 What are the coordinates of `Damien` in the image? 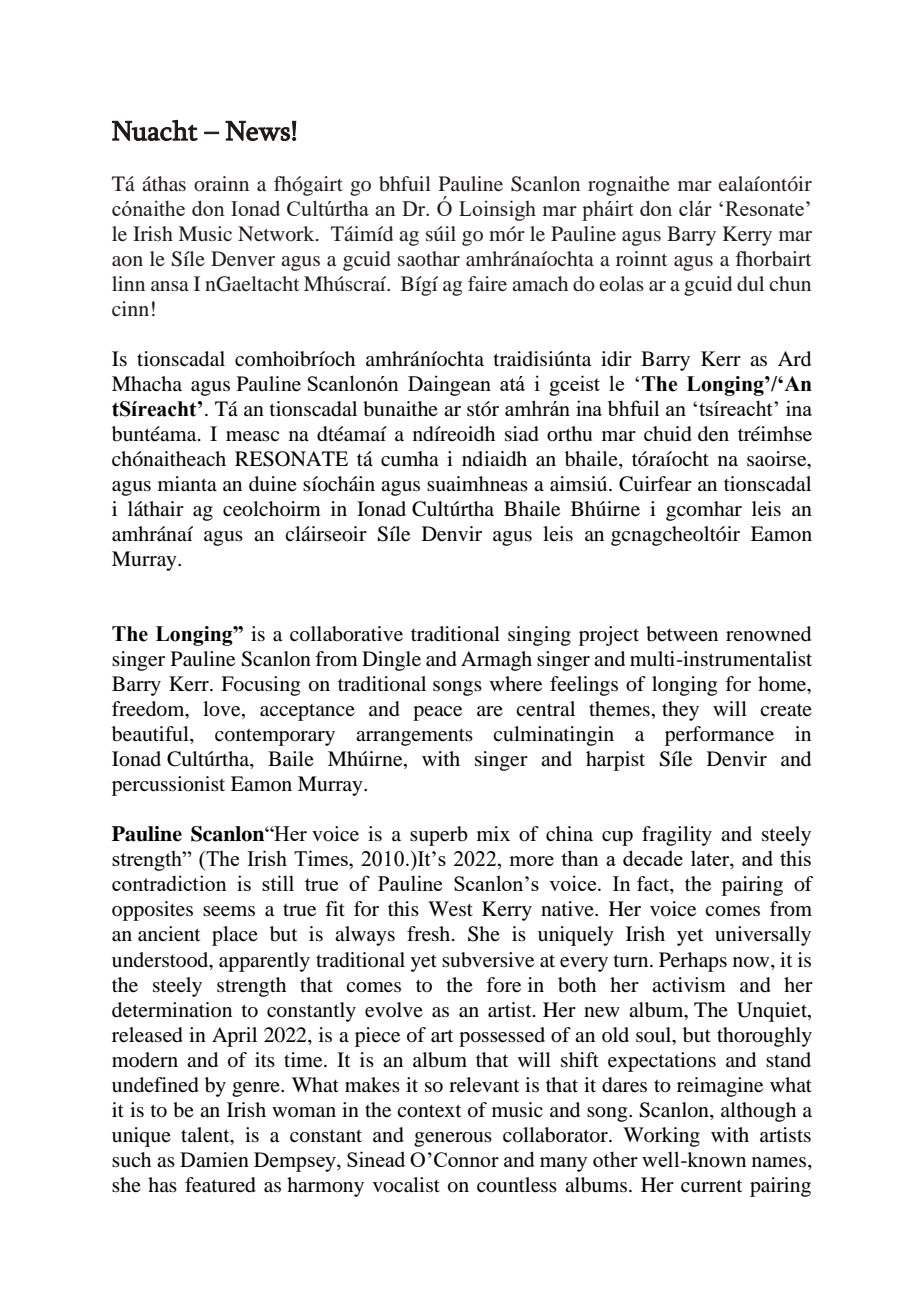 It's located at (214, 1159).
